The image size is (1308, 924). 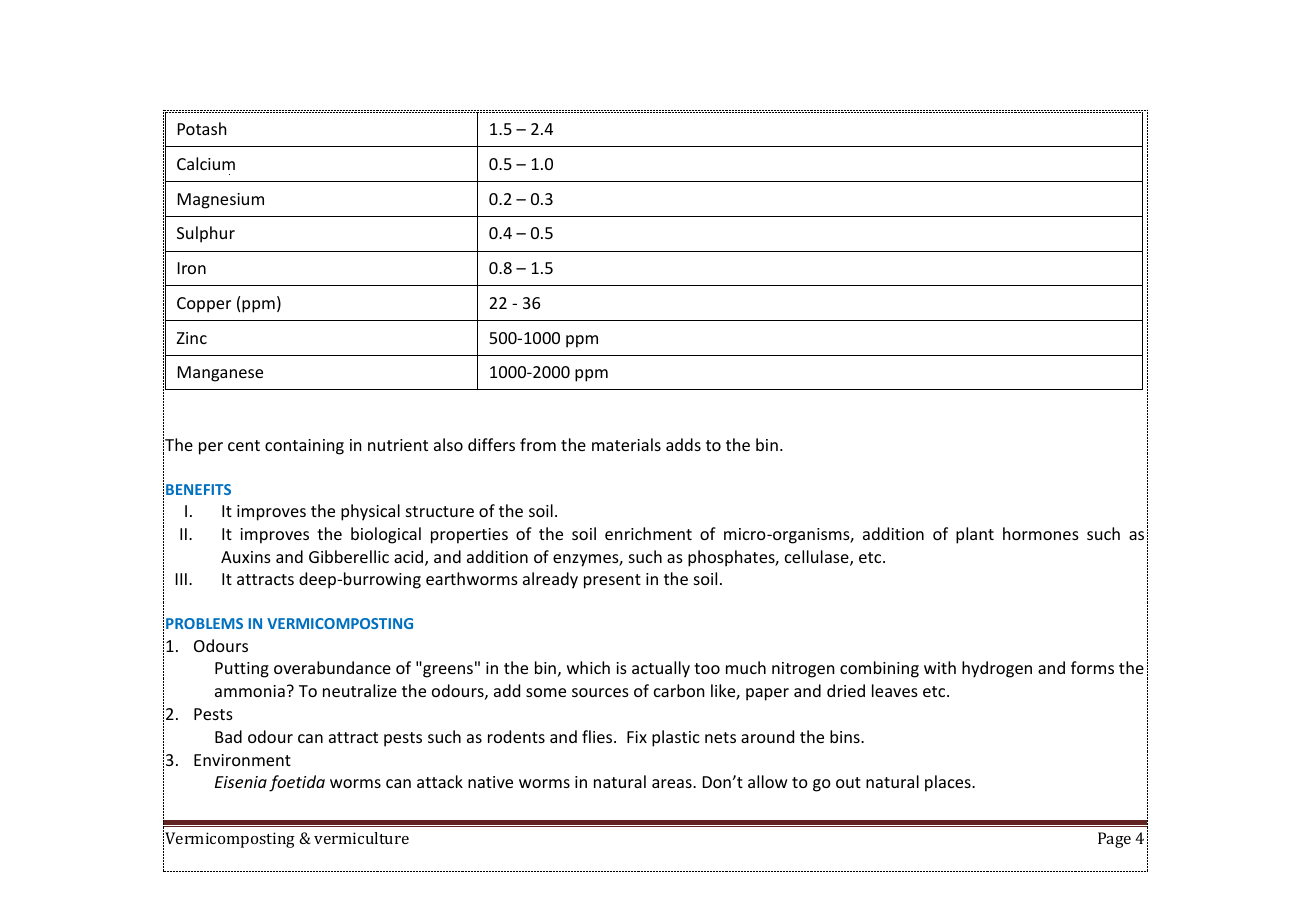 I want to click on Zinc, so click(x=192, y=338).
